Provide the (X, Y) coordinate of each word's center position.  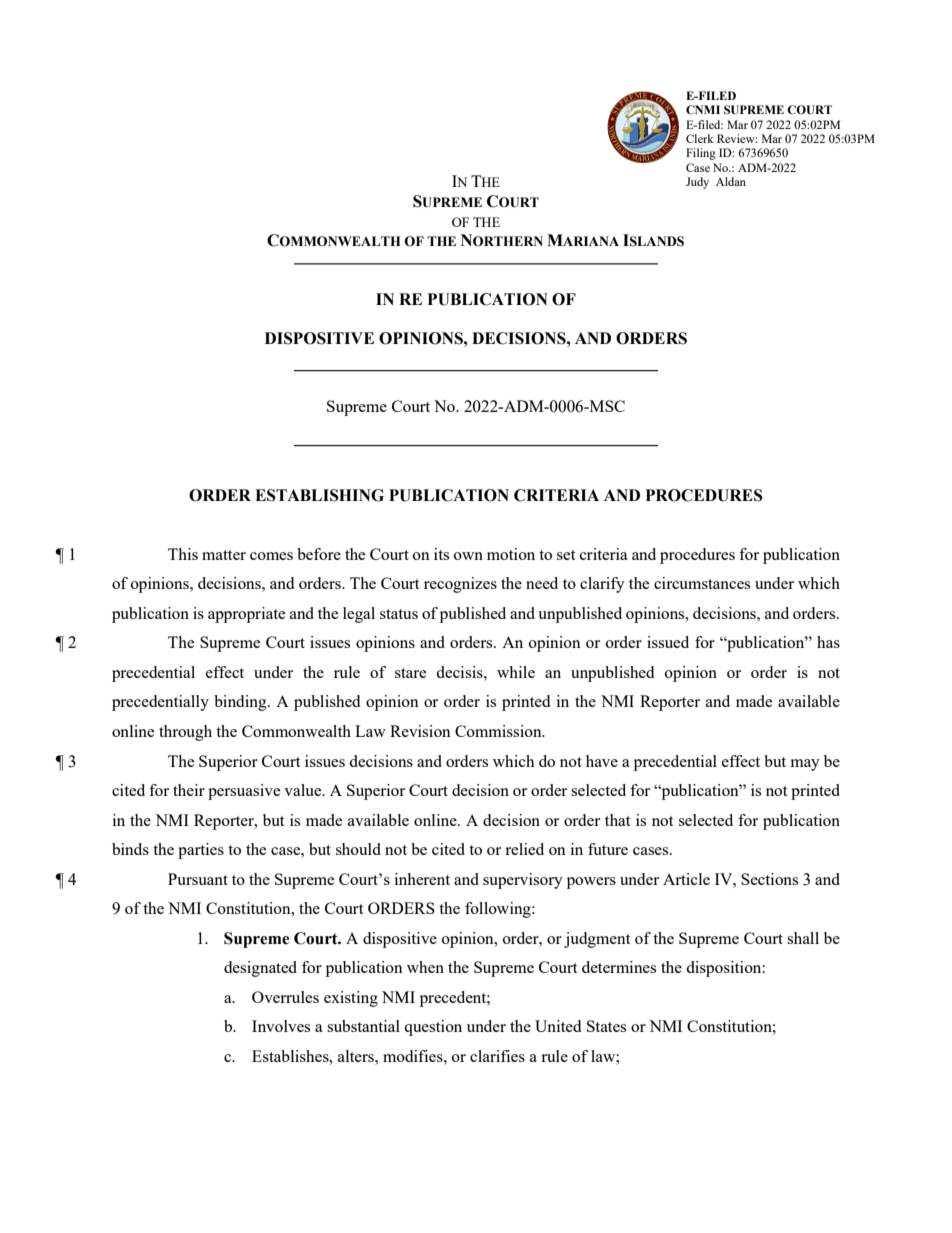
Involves (281, 1026)
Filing (701, 154)
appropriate (246, 615)
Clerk (700, 138)
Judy (697, 183)
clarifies (497, 1056)
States (606, 1026)
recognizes (460, 585)
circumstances (702, 583)
